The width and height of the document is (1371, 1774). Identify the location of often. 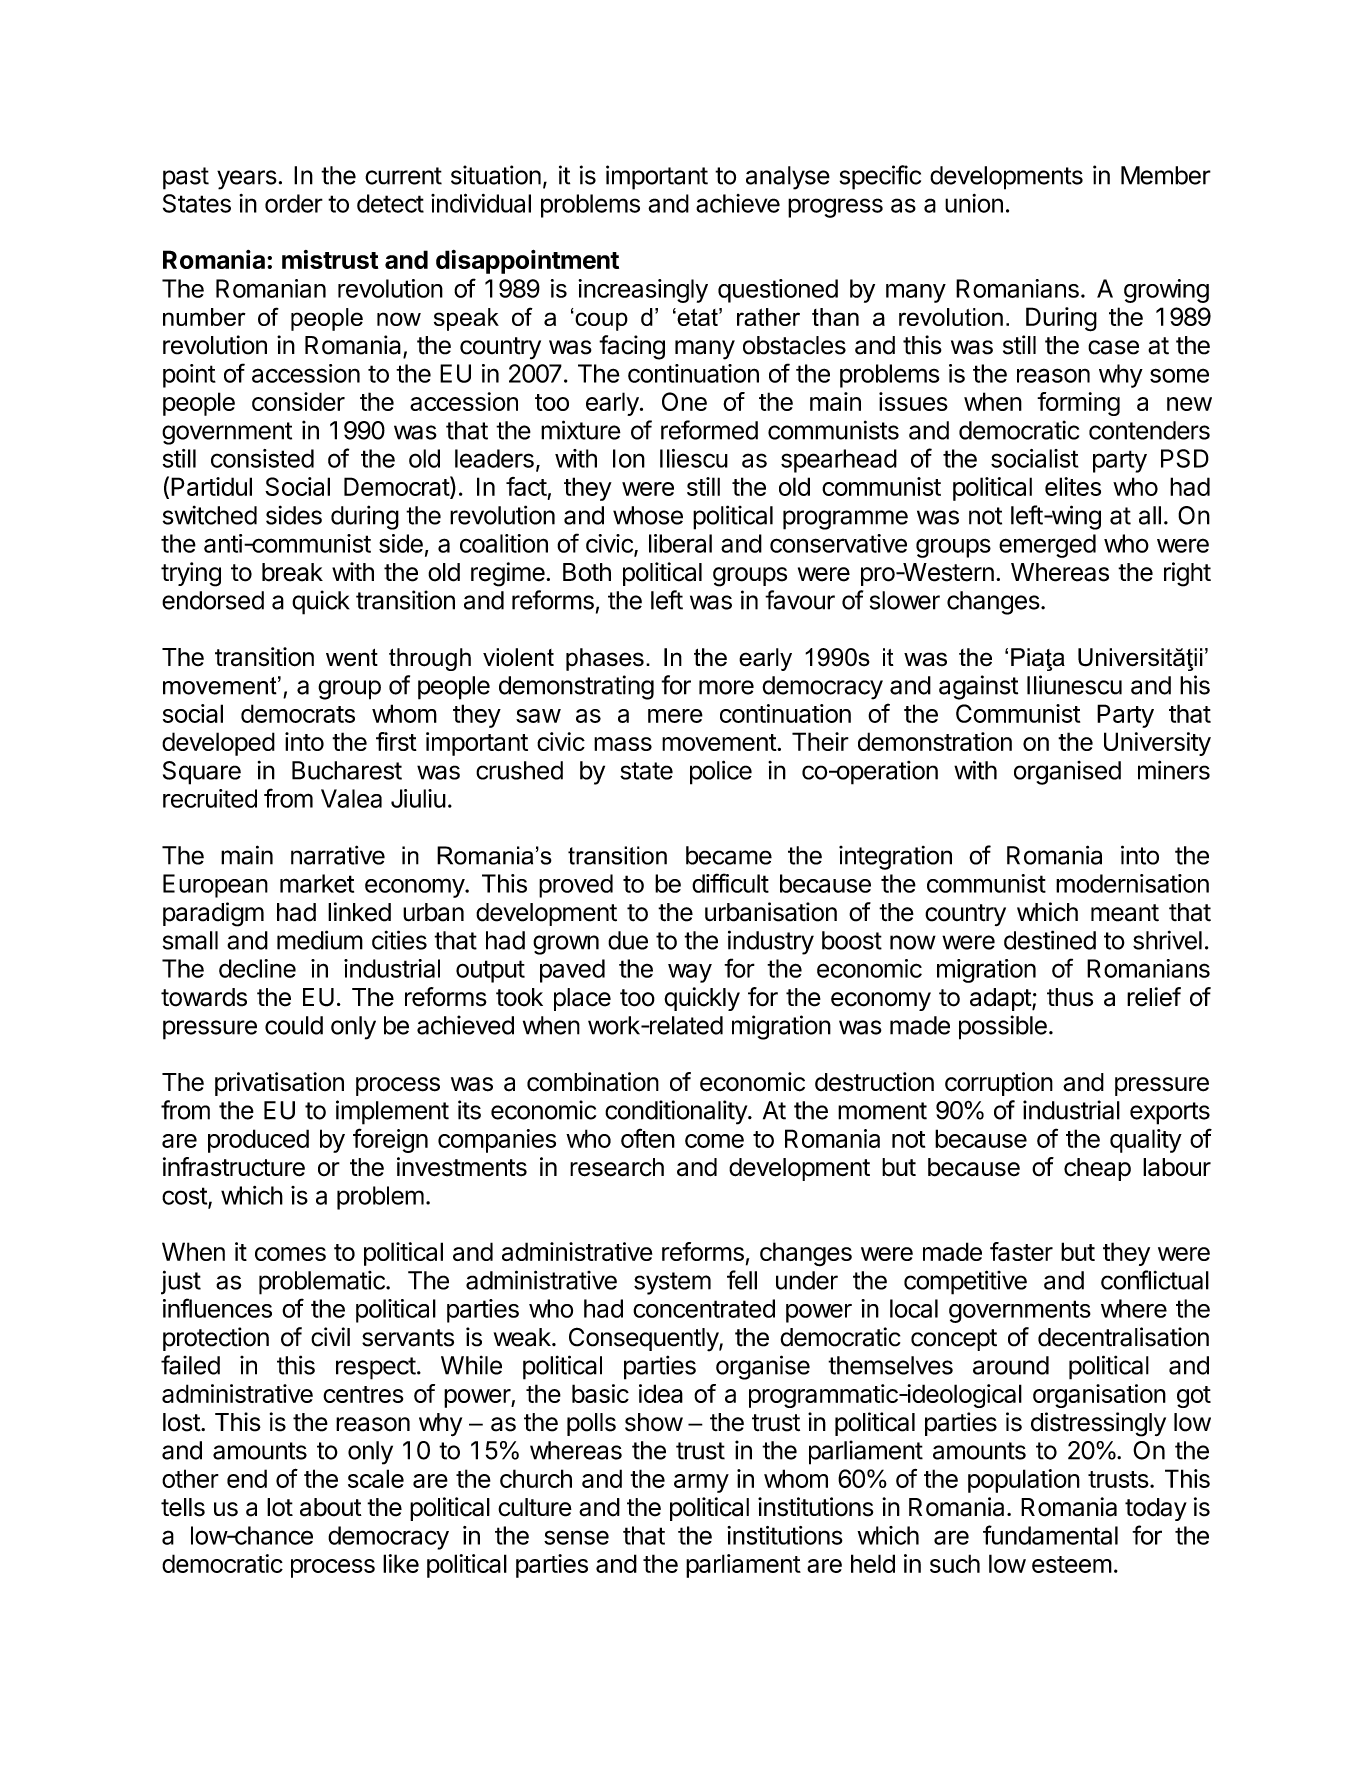
(648, 1138).
